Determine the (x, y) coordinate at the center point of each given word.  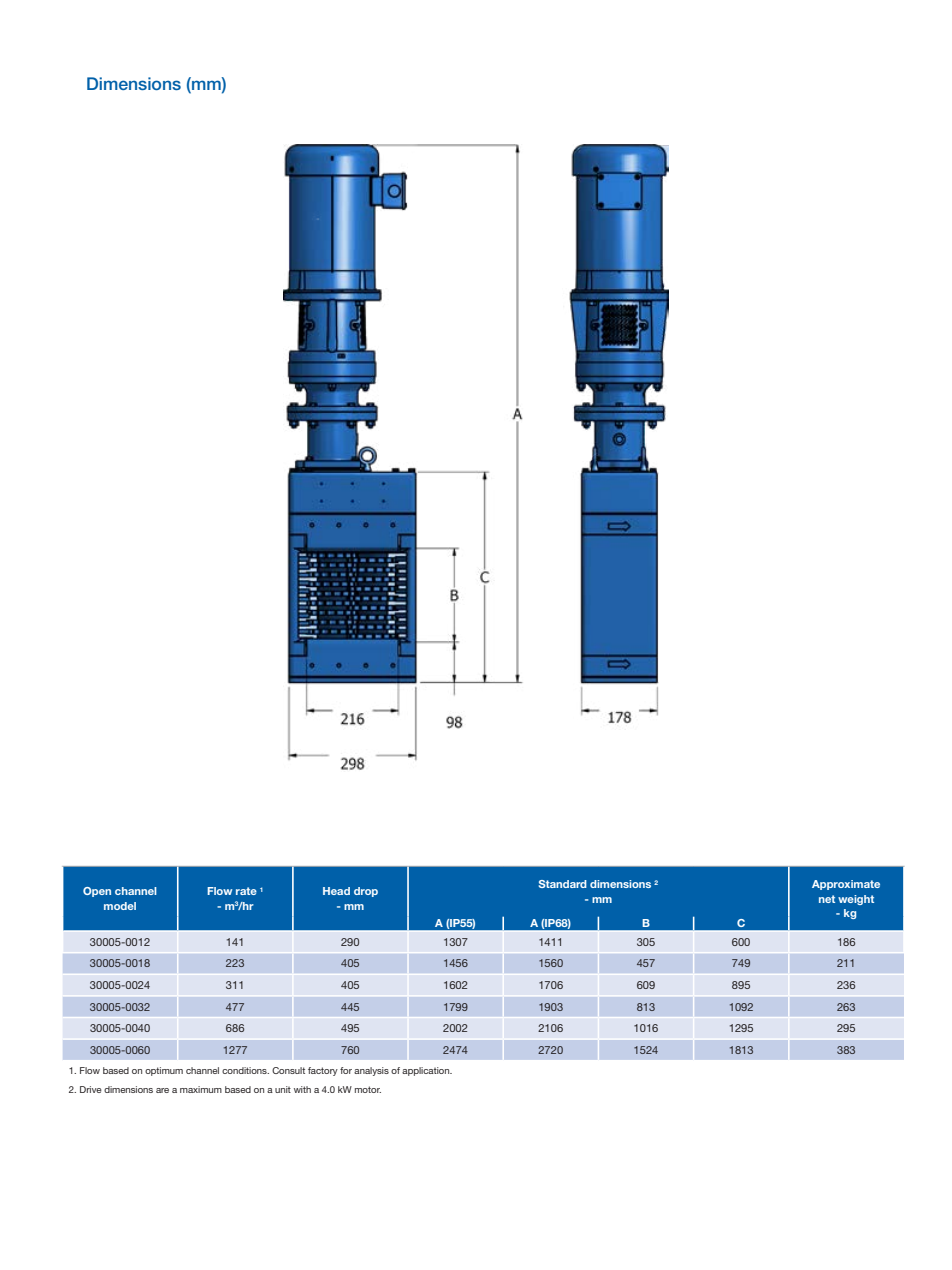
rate (246, 891)
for (346, 1070)
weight (856, 900)
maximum (201, 1089)
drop (366, 892)
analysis (371, 1071)
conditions (245, 1070)
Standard (563, 884)
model (120, 906)
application (427, 1071)
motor (368, 1089)
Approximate (846, 885)
